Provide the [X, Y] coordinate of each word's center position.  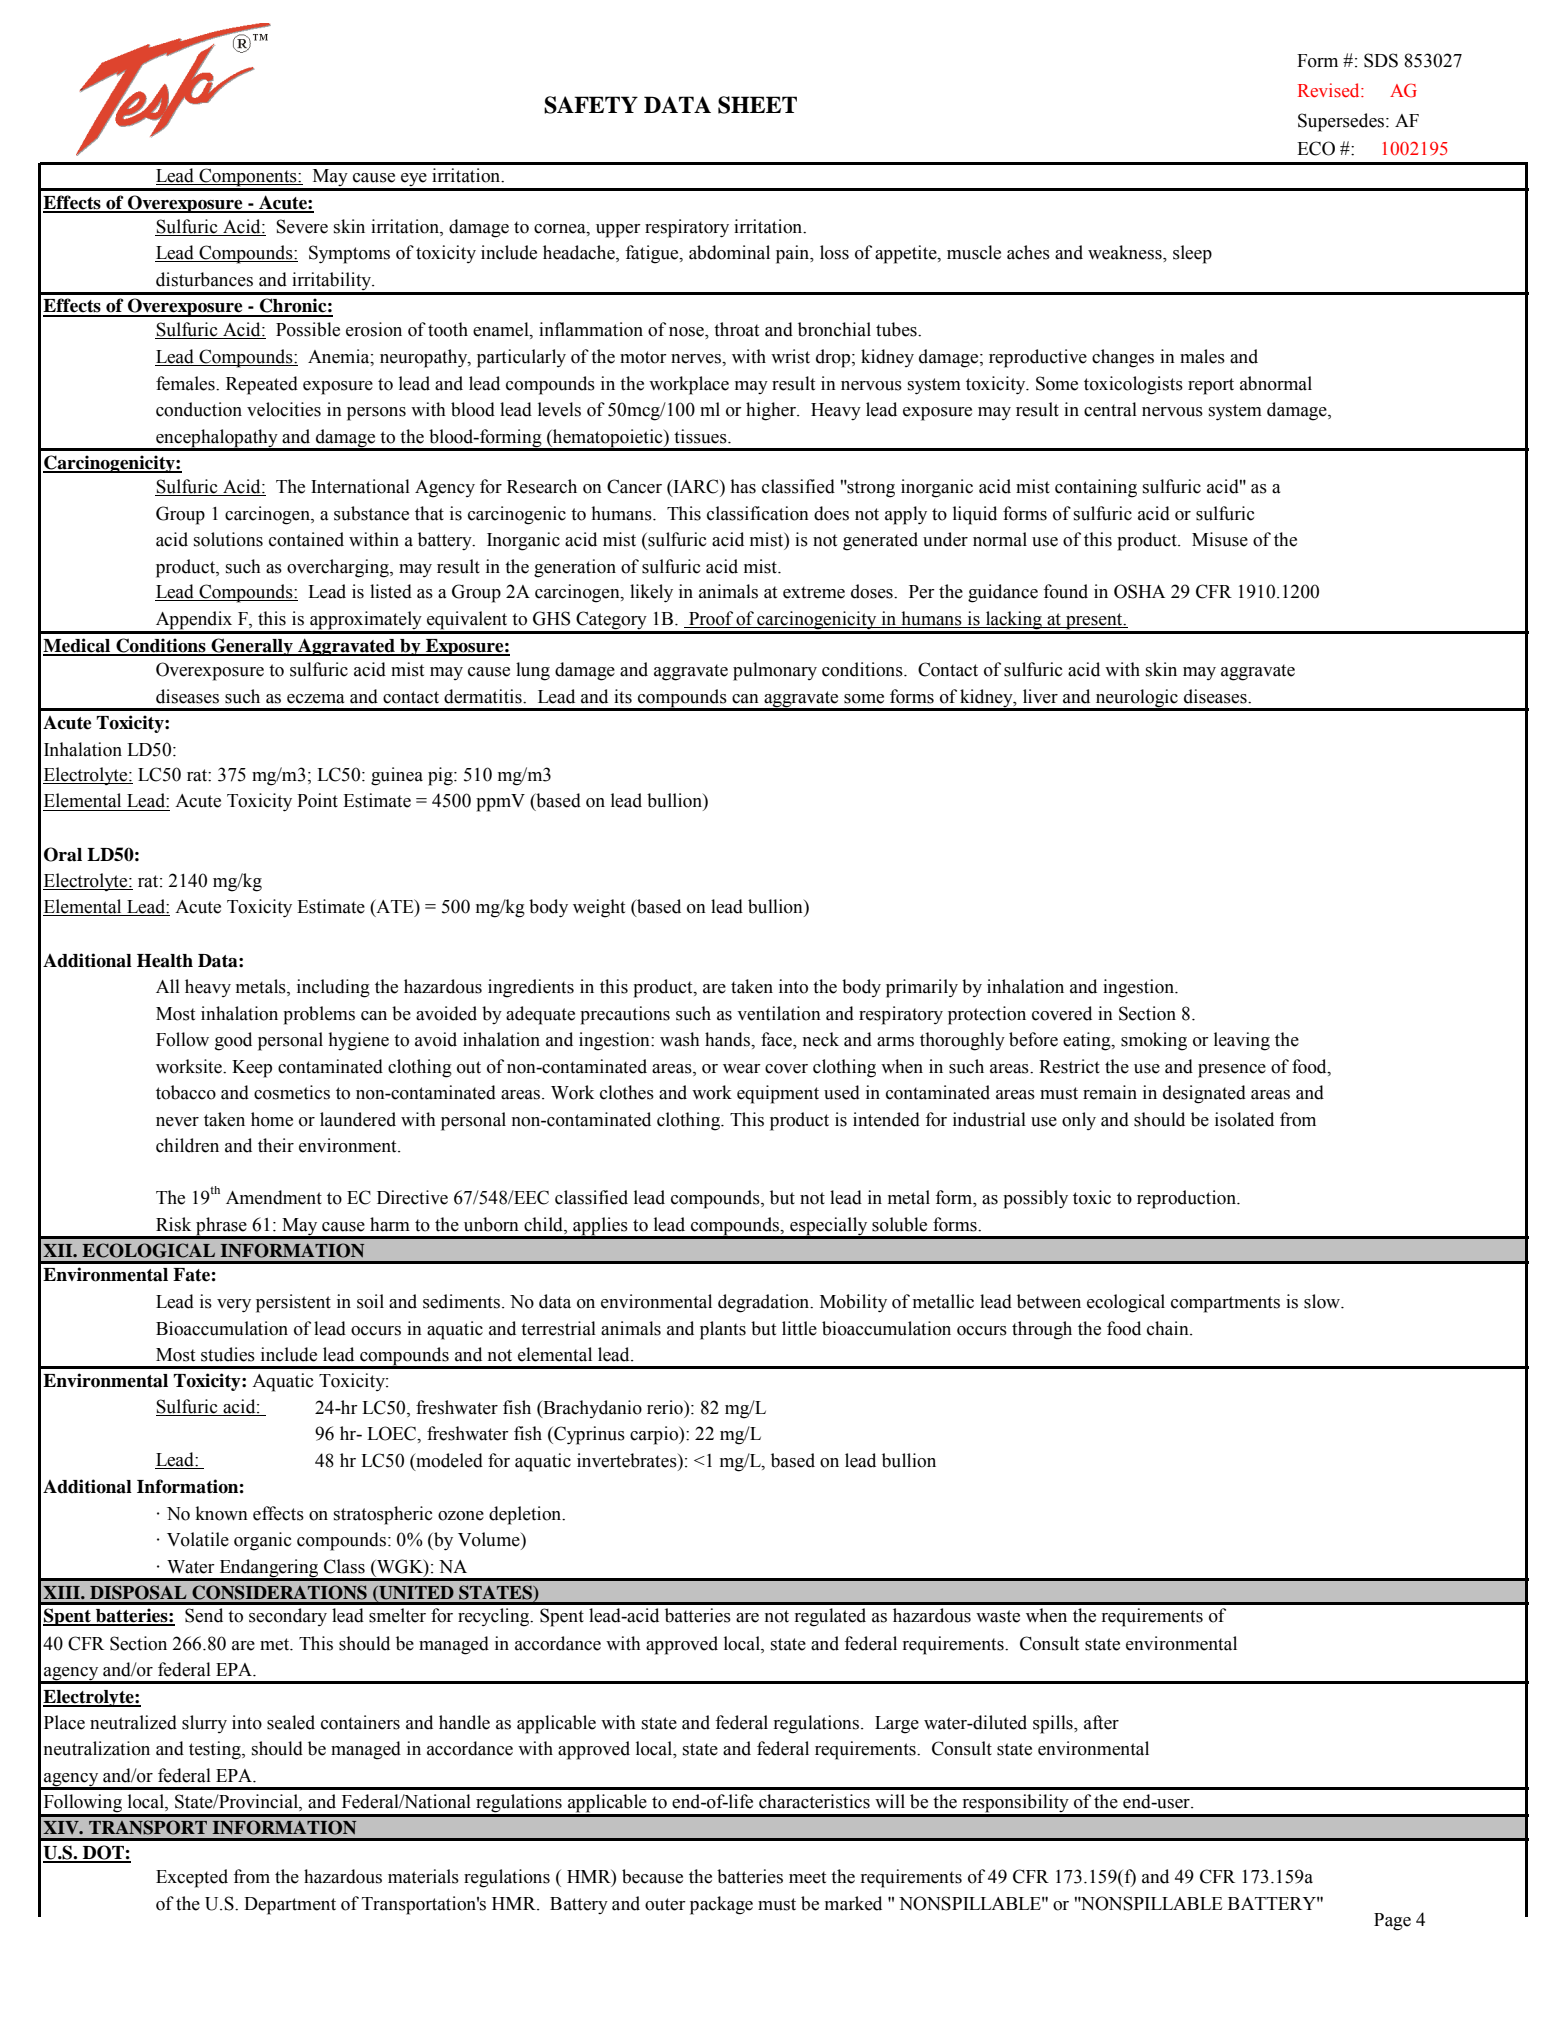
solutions [228, 539]
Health [165, 961]
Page [1392, 1922]
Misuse [1220, 539]
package [721, 1905]
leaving [1242, 1041]
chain [1169, 1328]
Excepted [192, 1878]
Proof [711, 618]
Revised [1330, 90]
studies [228, 1354]
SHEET [757, 105]
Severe [302, 226]
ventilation [779, 1013]
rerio [666, 1407]
